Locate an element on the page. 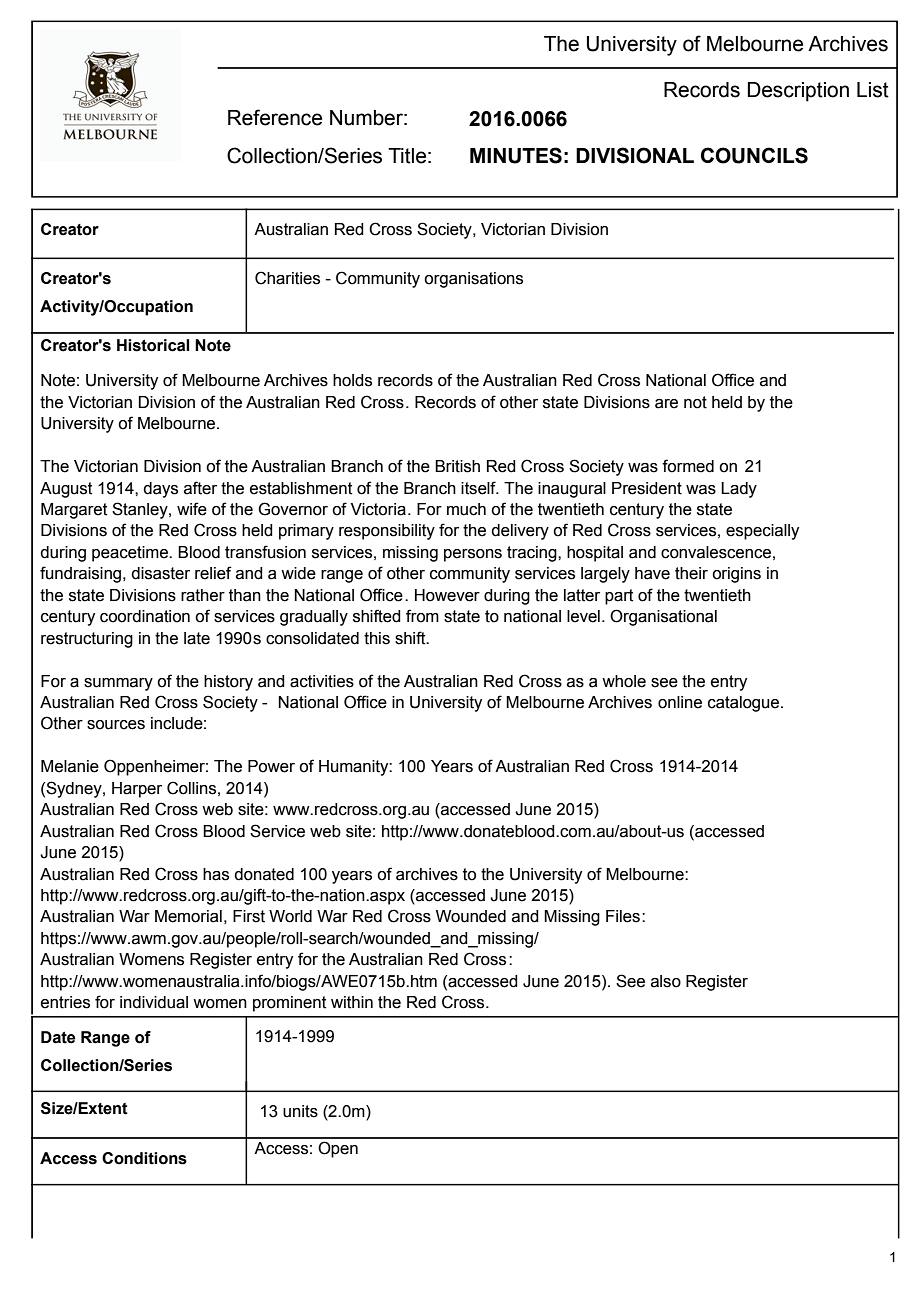 Image resolution: width=924 pixels, height=1307 pixels. also is located at coordinates (666, 981).
